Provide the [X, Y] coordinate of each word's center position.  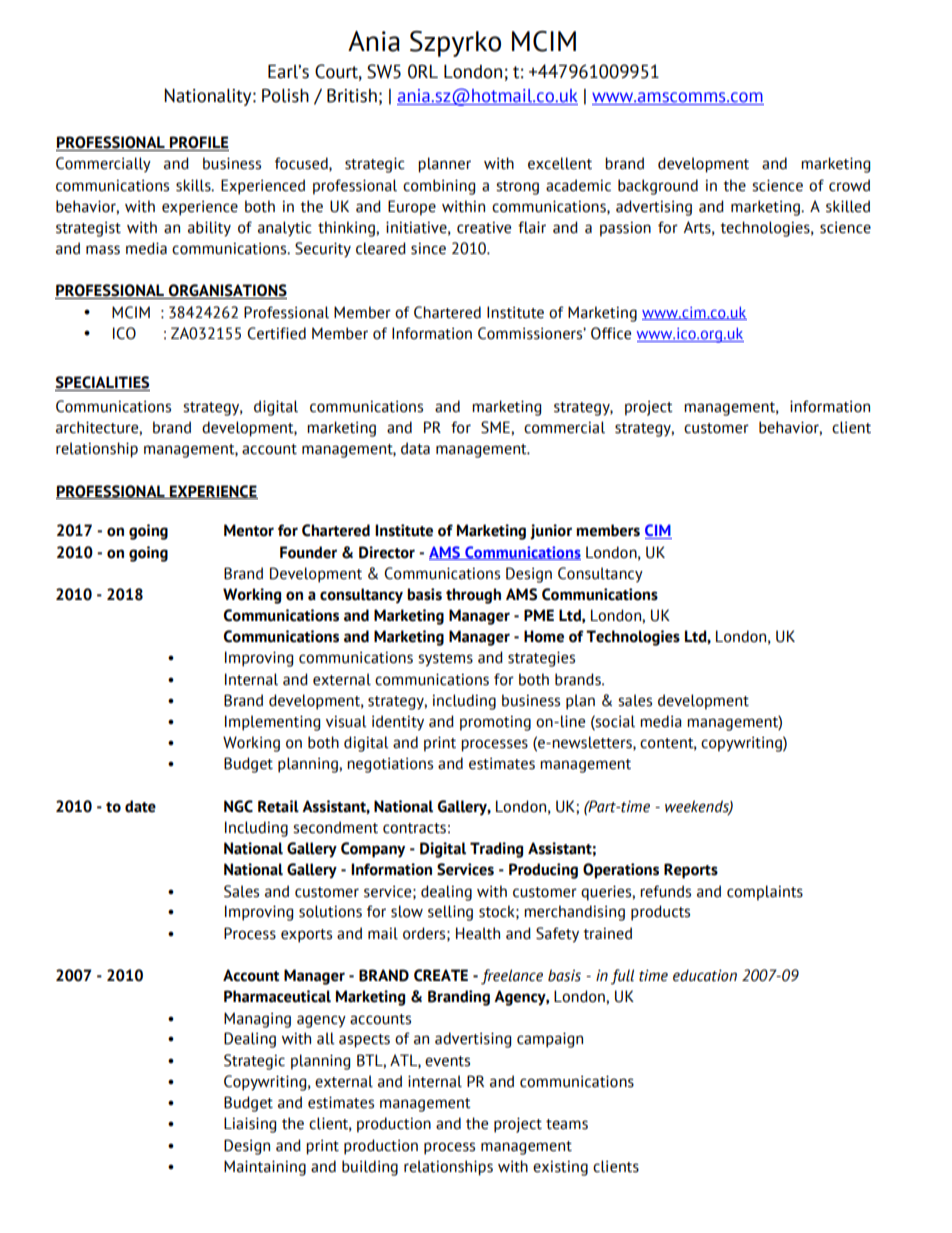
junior [551, 532]
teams [567, 1124]
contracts [414, 828]
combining [439, 187]
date [140, 806]
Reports [691, 871]
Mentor [249, 530]
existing [560, 1168]
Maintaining [265, 1168]
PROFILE [198, 143]
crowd [849, 185]
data [415, 448]
